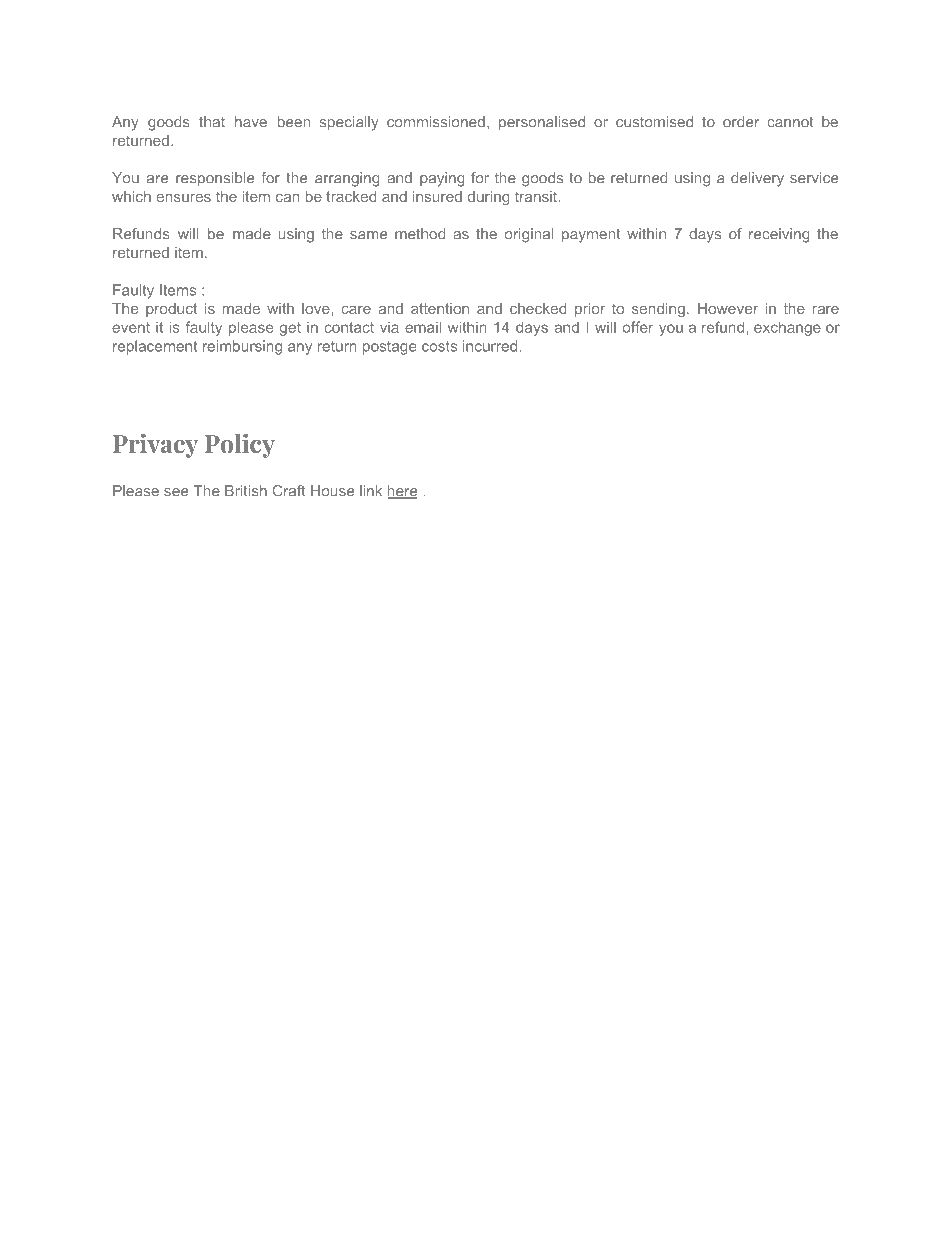 This screenshot has height=1233, width=952. Describe the element at coordinates (212, 122) in the screenshot. I see `that` at that location.
